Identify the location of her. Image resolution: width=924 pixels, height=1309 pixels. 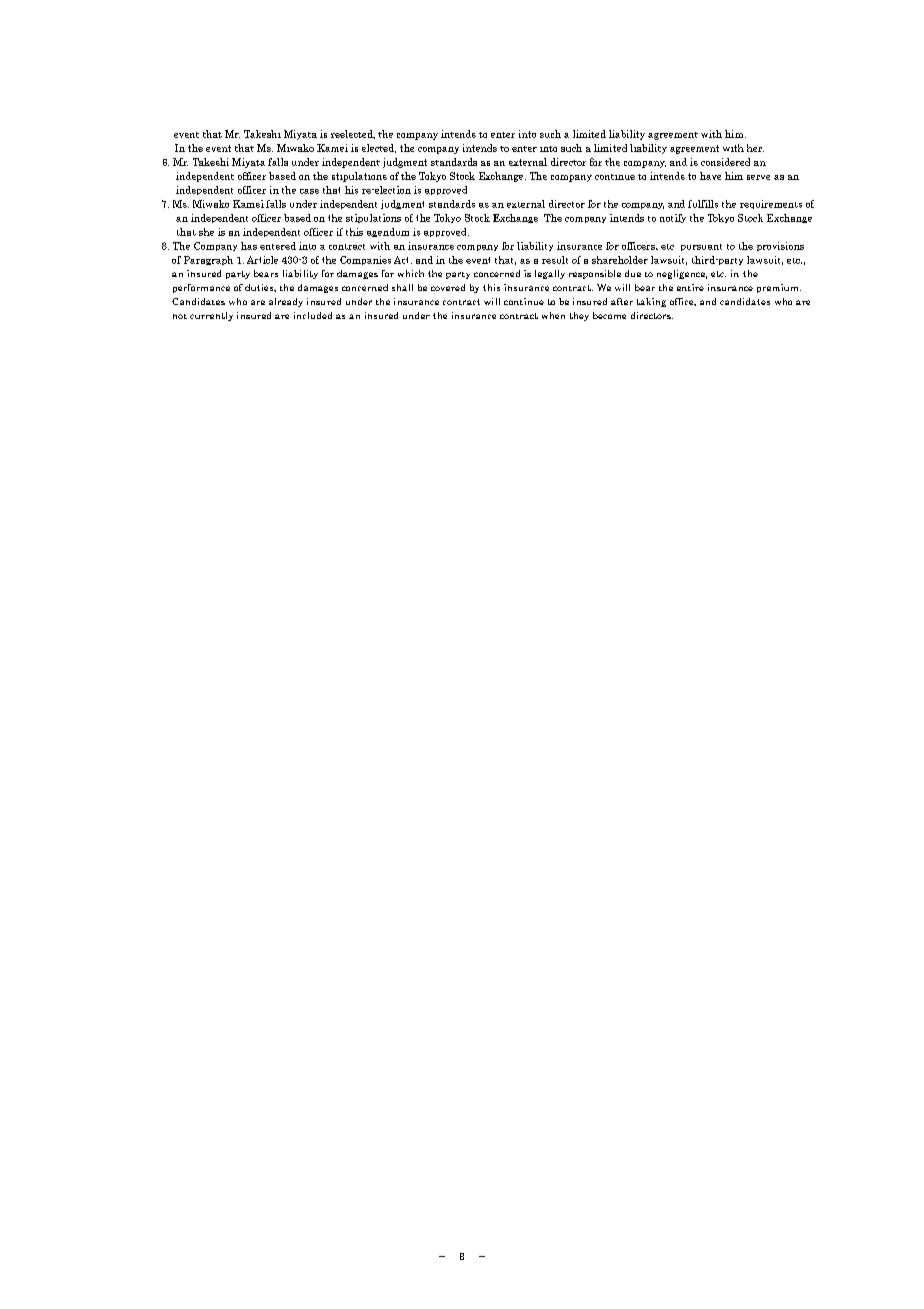
(755, 148).
